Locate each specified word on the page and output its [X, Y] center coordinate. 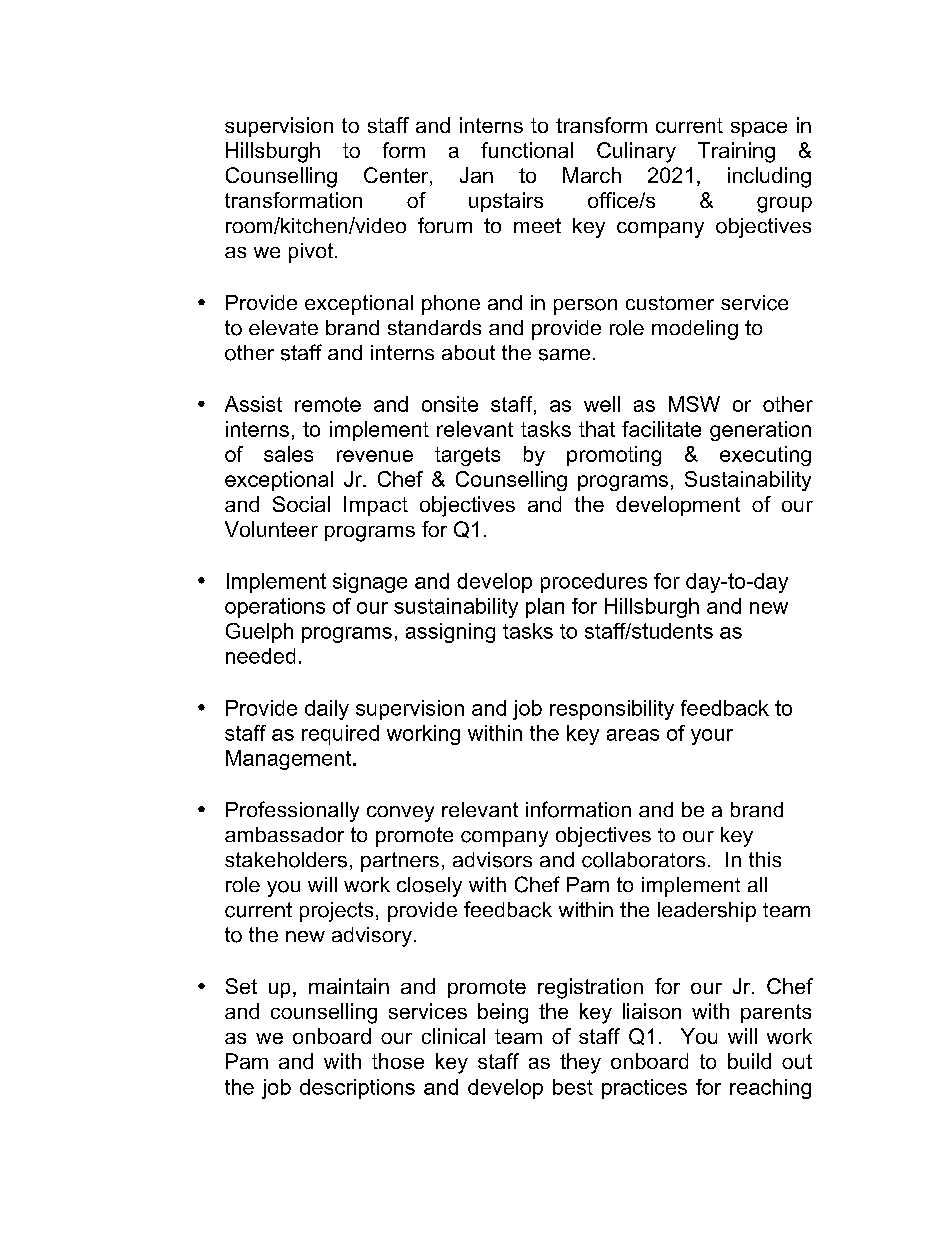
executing [765, 456]
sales [288, 454]
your [712, 737]
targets [467, 456]
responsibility [612, 710]
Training [736, 152]
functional [527, 150]
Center [397, 176]
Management [290, 760]
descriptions [357, 1089]
